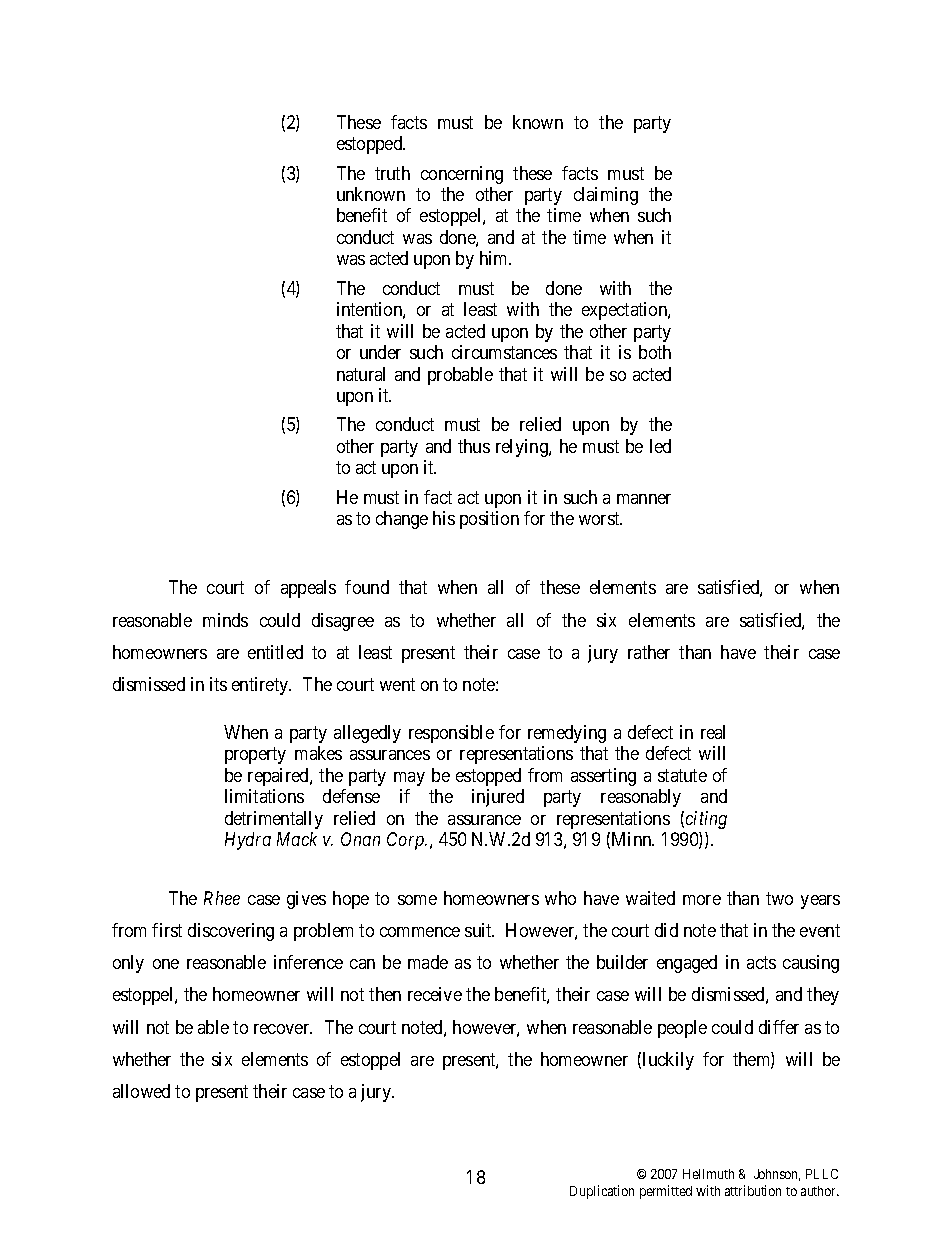 The image size is (952, 1233). I want to click on claiming, so click(606, 196).
